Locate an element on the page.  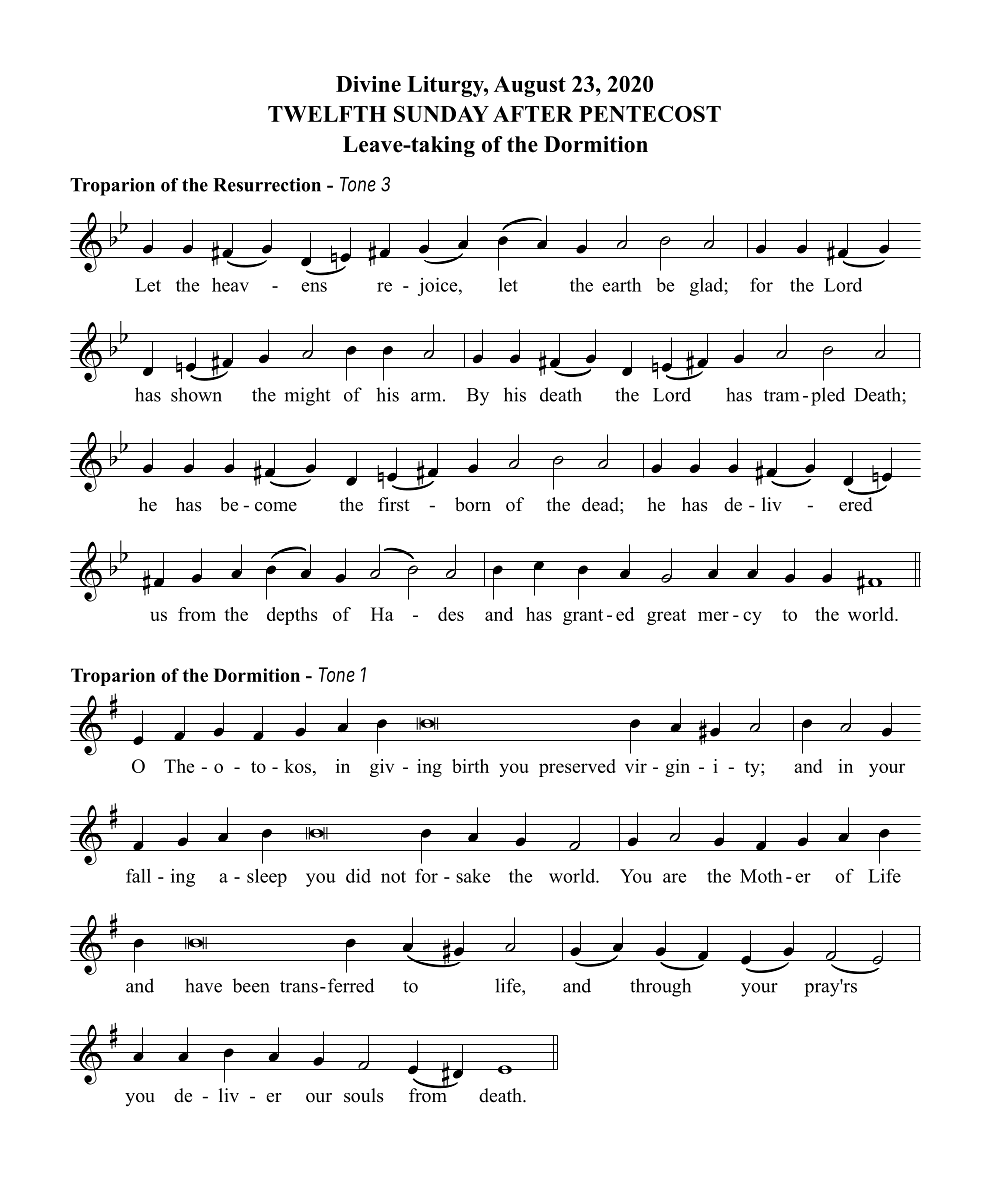
earth is located at coordinates (622, 284).
